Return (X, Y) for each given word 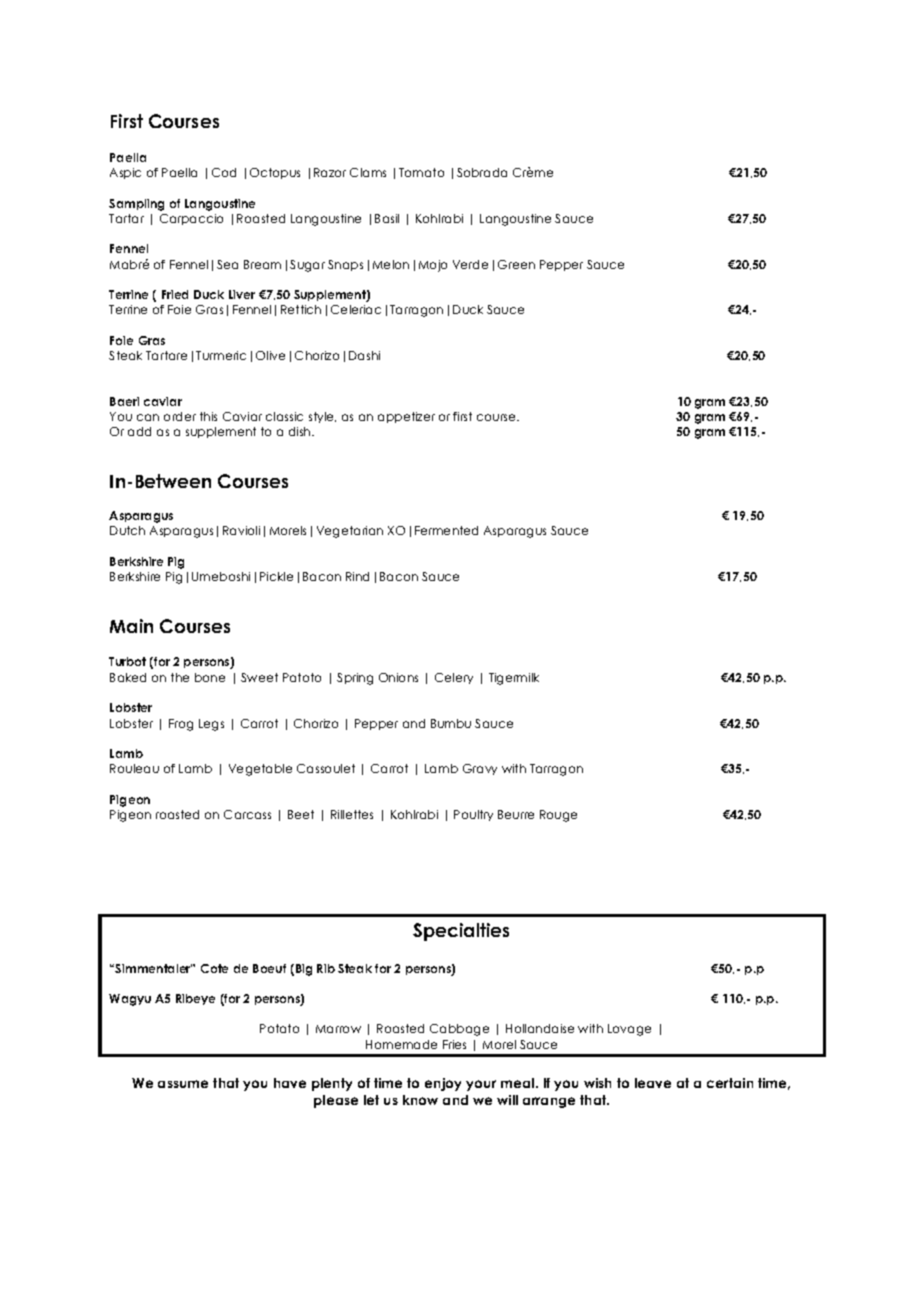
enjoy (443, 1084)
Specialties (461, 932)
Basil (387, 218)
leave (653, 1083)
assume (183, 1084)
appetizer (406, 417)
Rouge (558, 816)
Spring (355, 679)
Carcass (247, 814)
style (322, 417)
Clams (368, 172)
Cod (224, 172)
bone (210, 677)
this (208, 416)
